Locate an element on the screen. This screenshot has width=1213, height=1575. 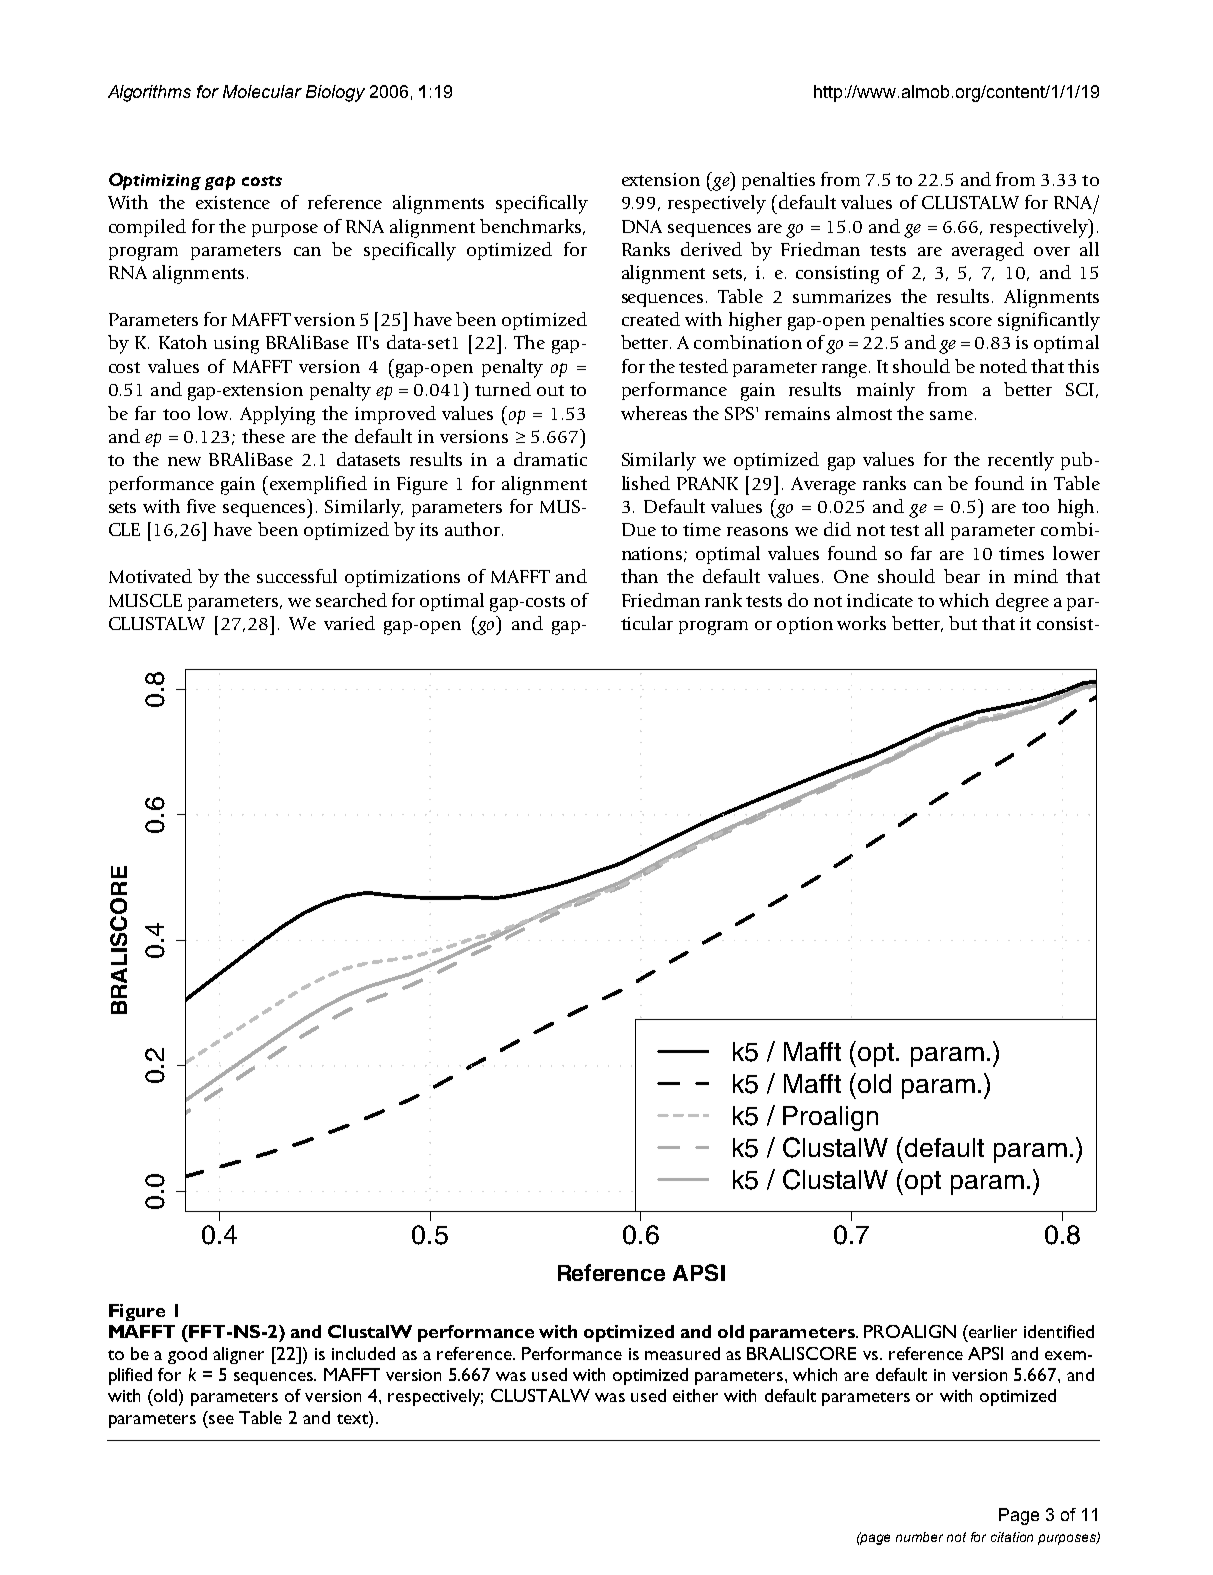
aligner is located at coordinates (238, 1355).
